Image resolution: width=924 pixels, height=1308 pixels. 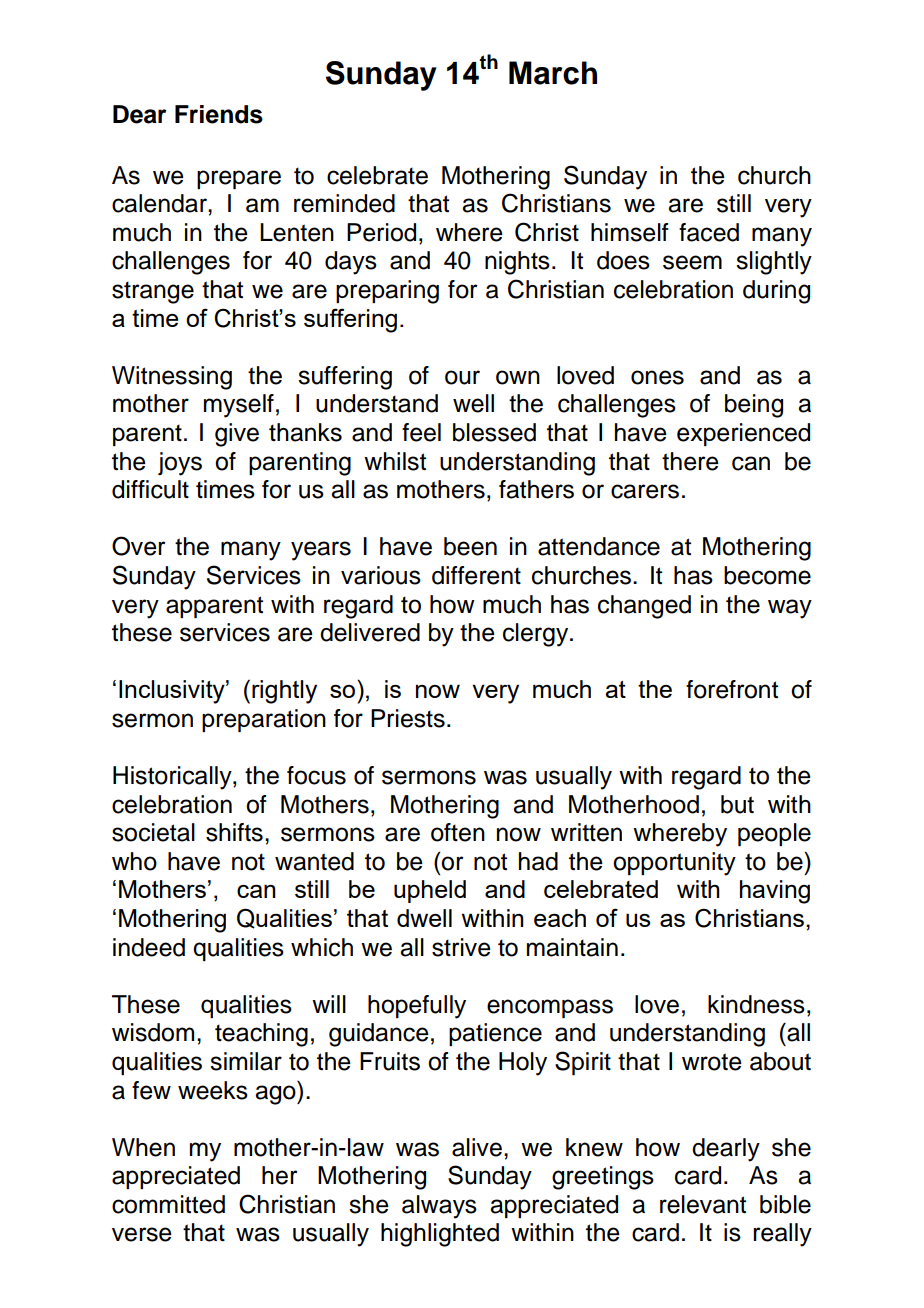 What do you see at coordinates (703, 1204) in the screenshot?
I see `relevant` at bounding box center [703, 1204].
